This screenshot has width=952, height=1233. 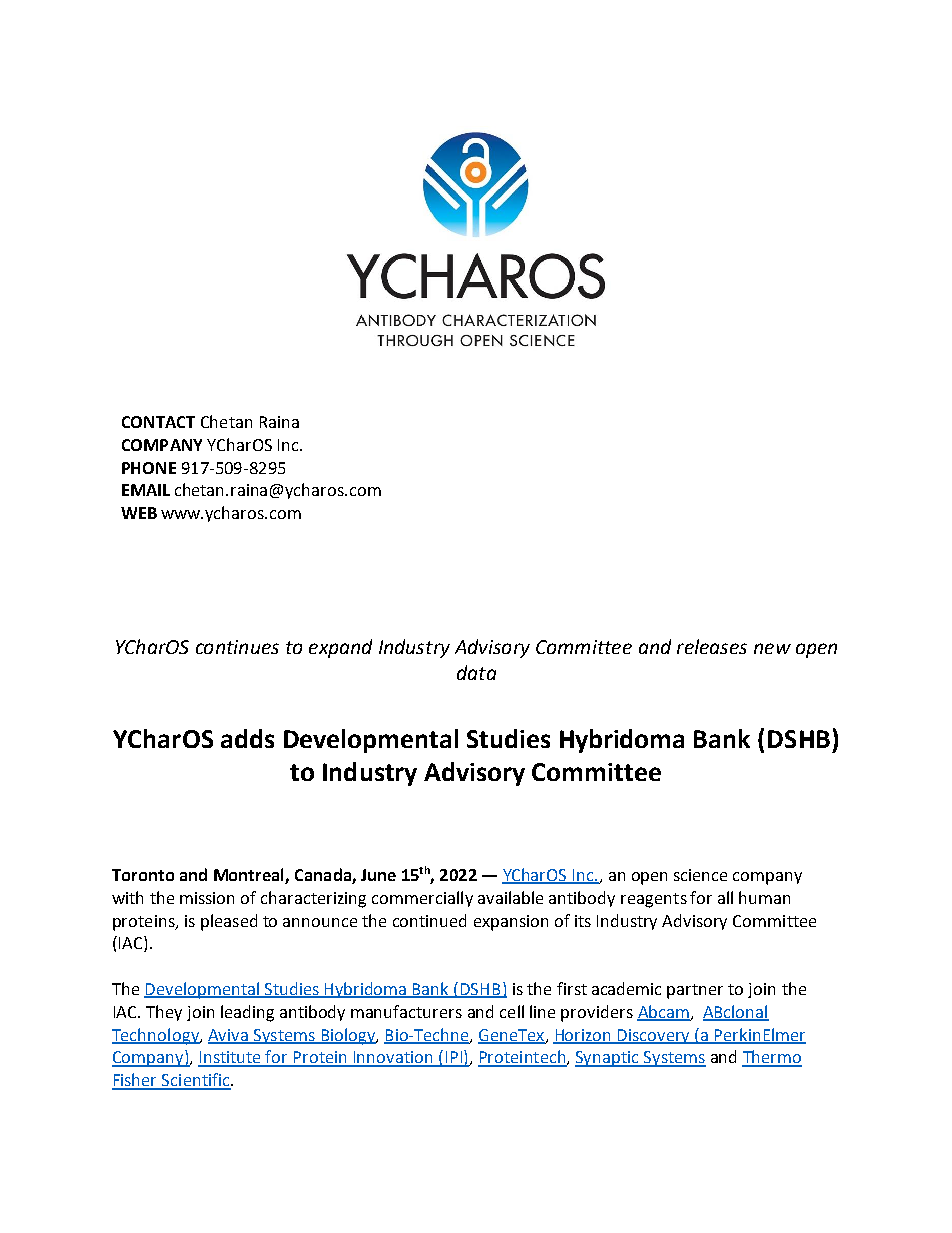 What do you see at coordinates (248, 874) in the screenshot?
I see `Montreal` at bounding box center [248, 874].
